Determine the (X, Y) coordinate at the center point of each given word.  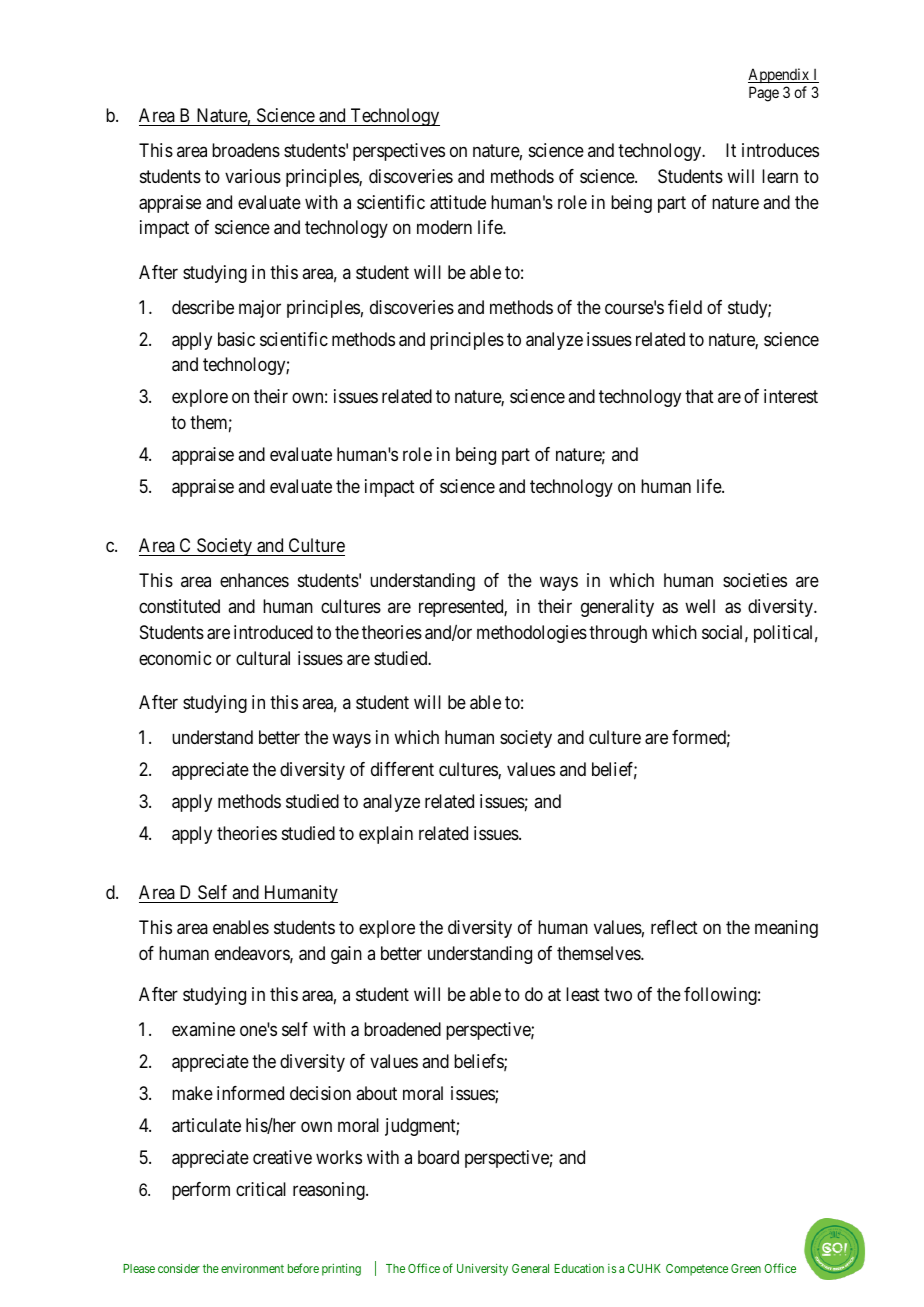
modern (444, 227)
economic (175, 658)
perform (201, 1191)
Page (764, 94)
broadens (246, 150)
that (699, 396)
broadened (402, 1029)
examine (203, 1029)
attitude (458, 202)
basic (236, 339)
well (700, 606)
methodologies (532, 634)
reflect (674, 927)
